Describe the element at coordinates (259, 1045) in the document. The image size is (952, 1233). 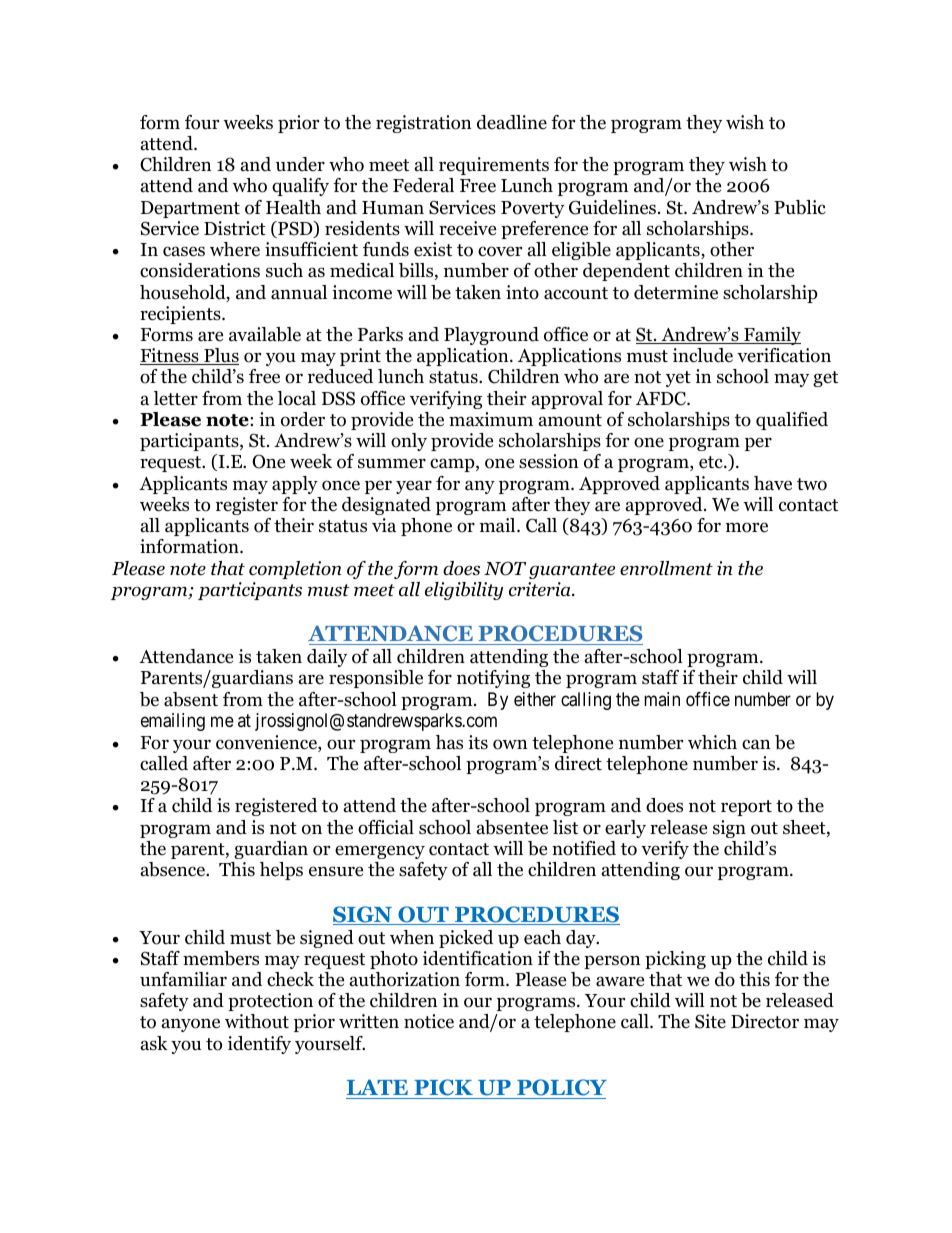
I see `identify` at that location.
